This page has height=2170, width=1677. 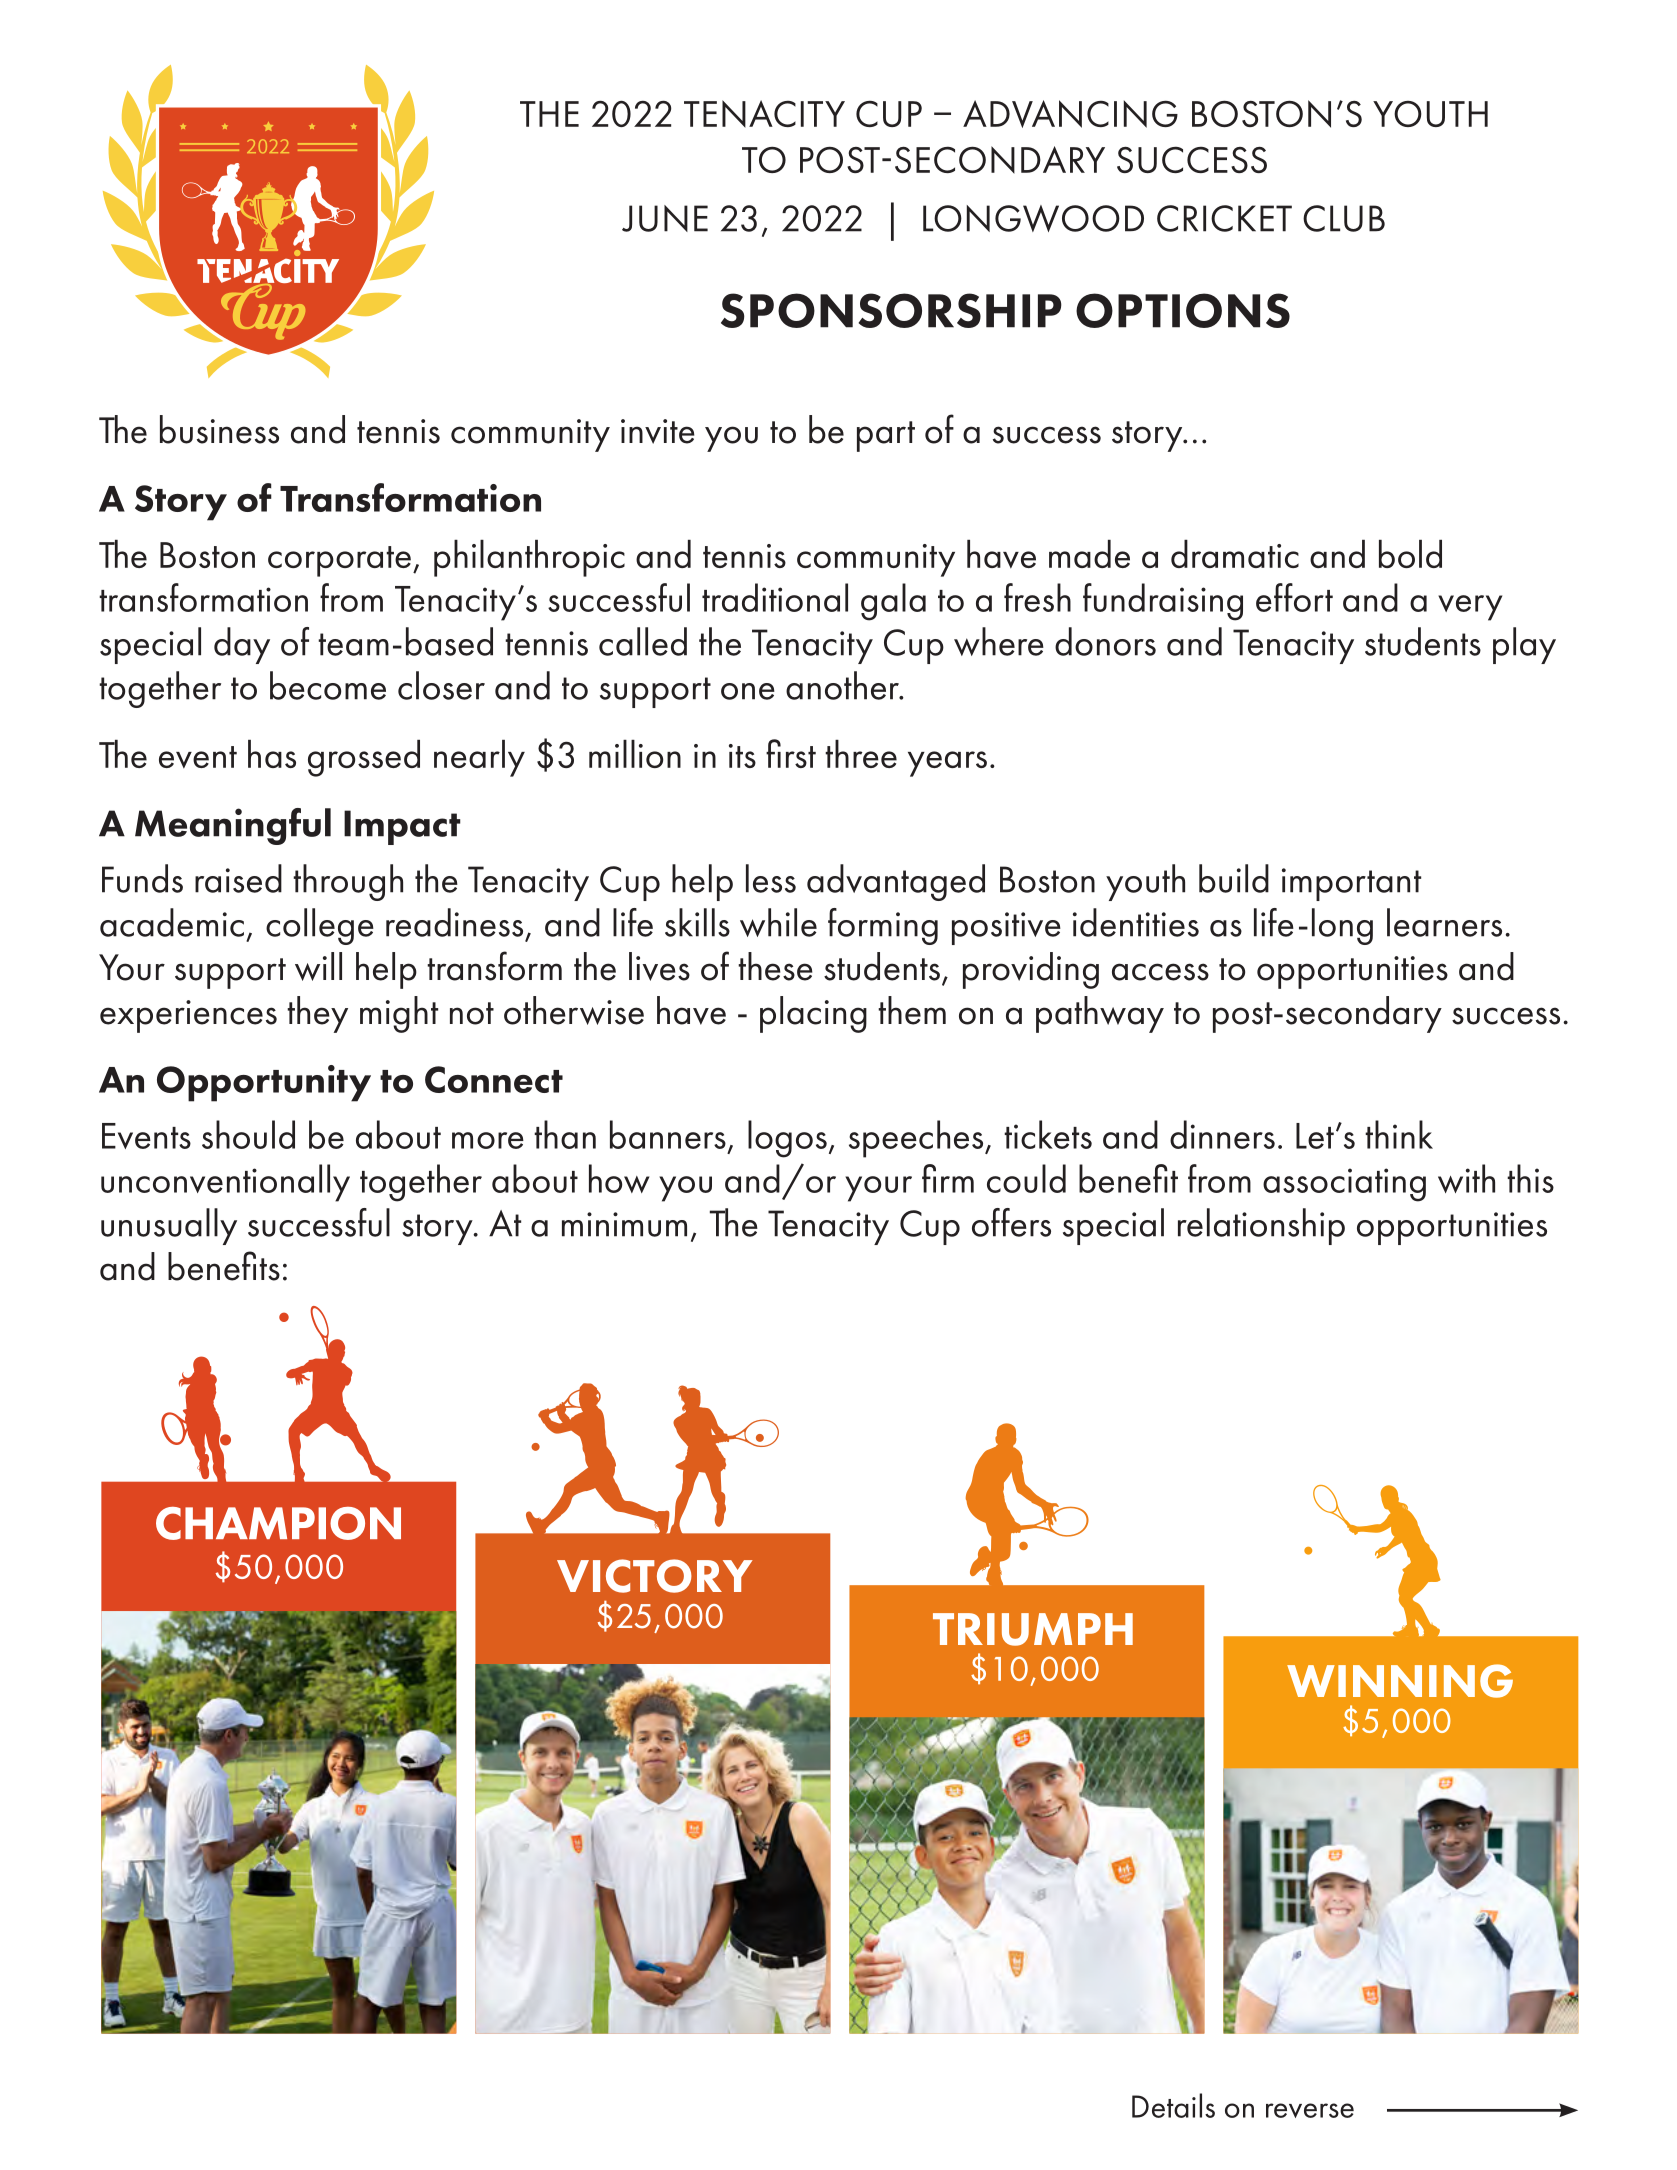 What do you see at coordinates (1399, 1134) in the page?
I see `think` at bounding box center [1399, 1134].
